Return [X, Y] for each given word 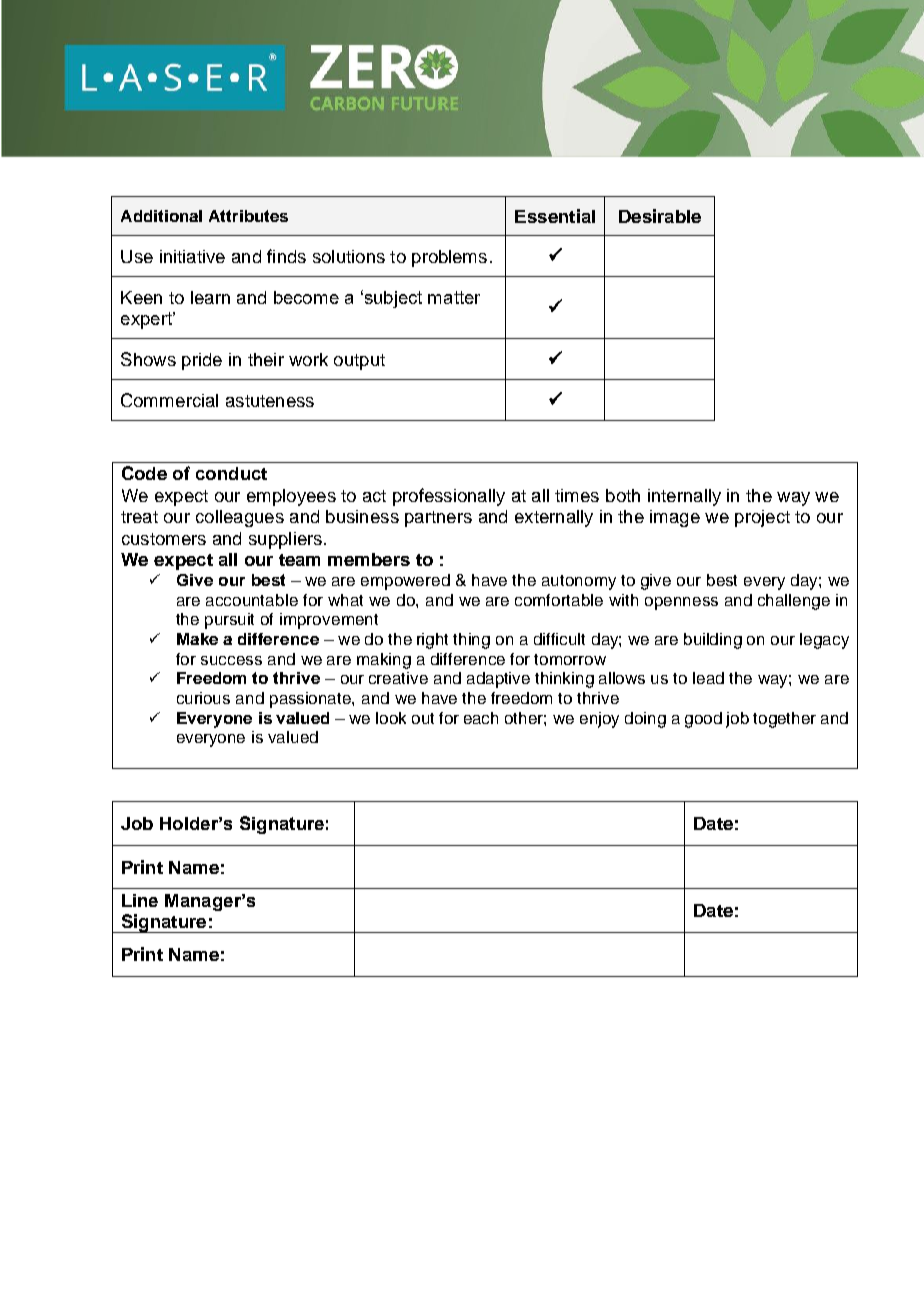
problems [449, 258]
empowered [405, 582]
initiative [192, 256]
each [481, 718]
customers [164, 539]
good [703, 720]
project [762, 518]
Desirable [660, 216]
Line [140, 900]
